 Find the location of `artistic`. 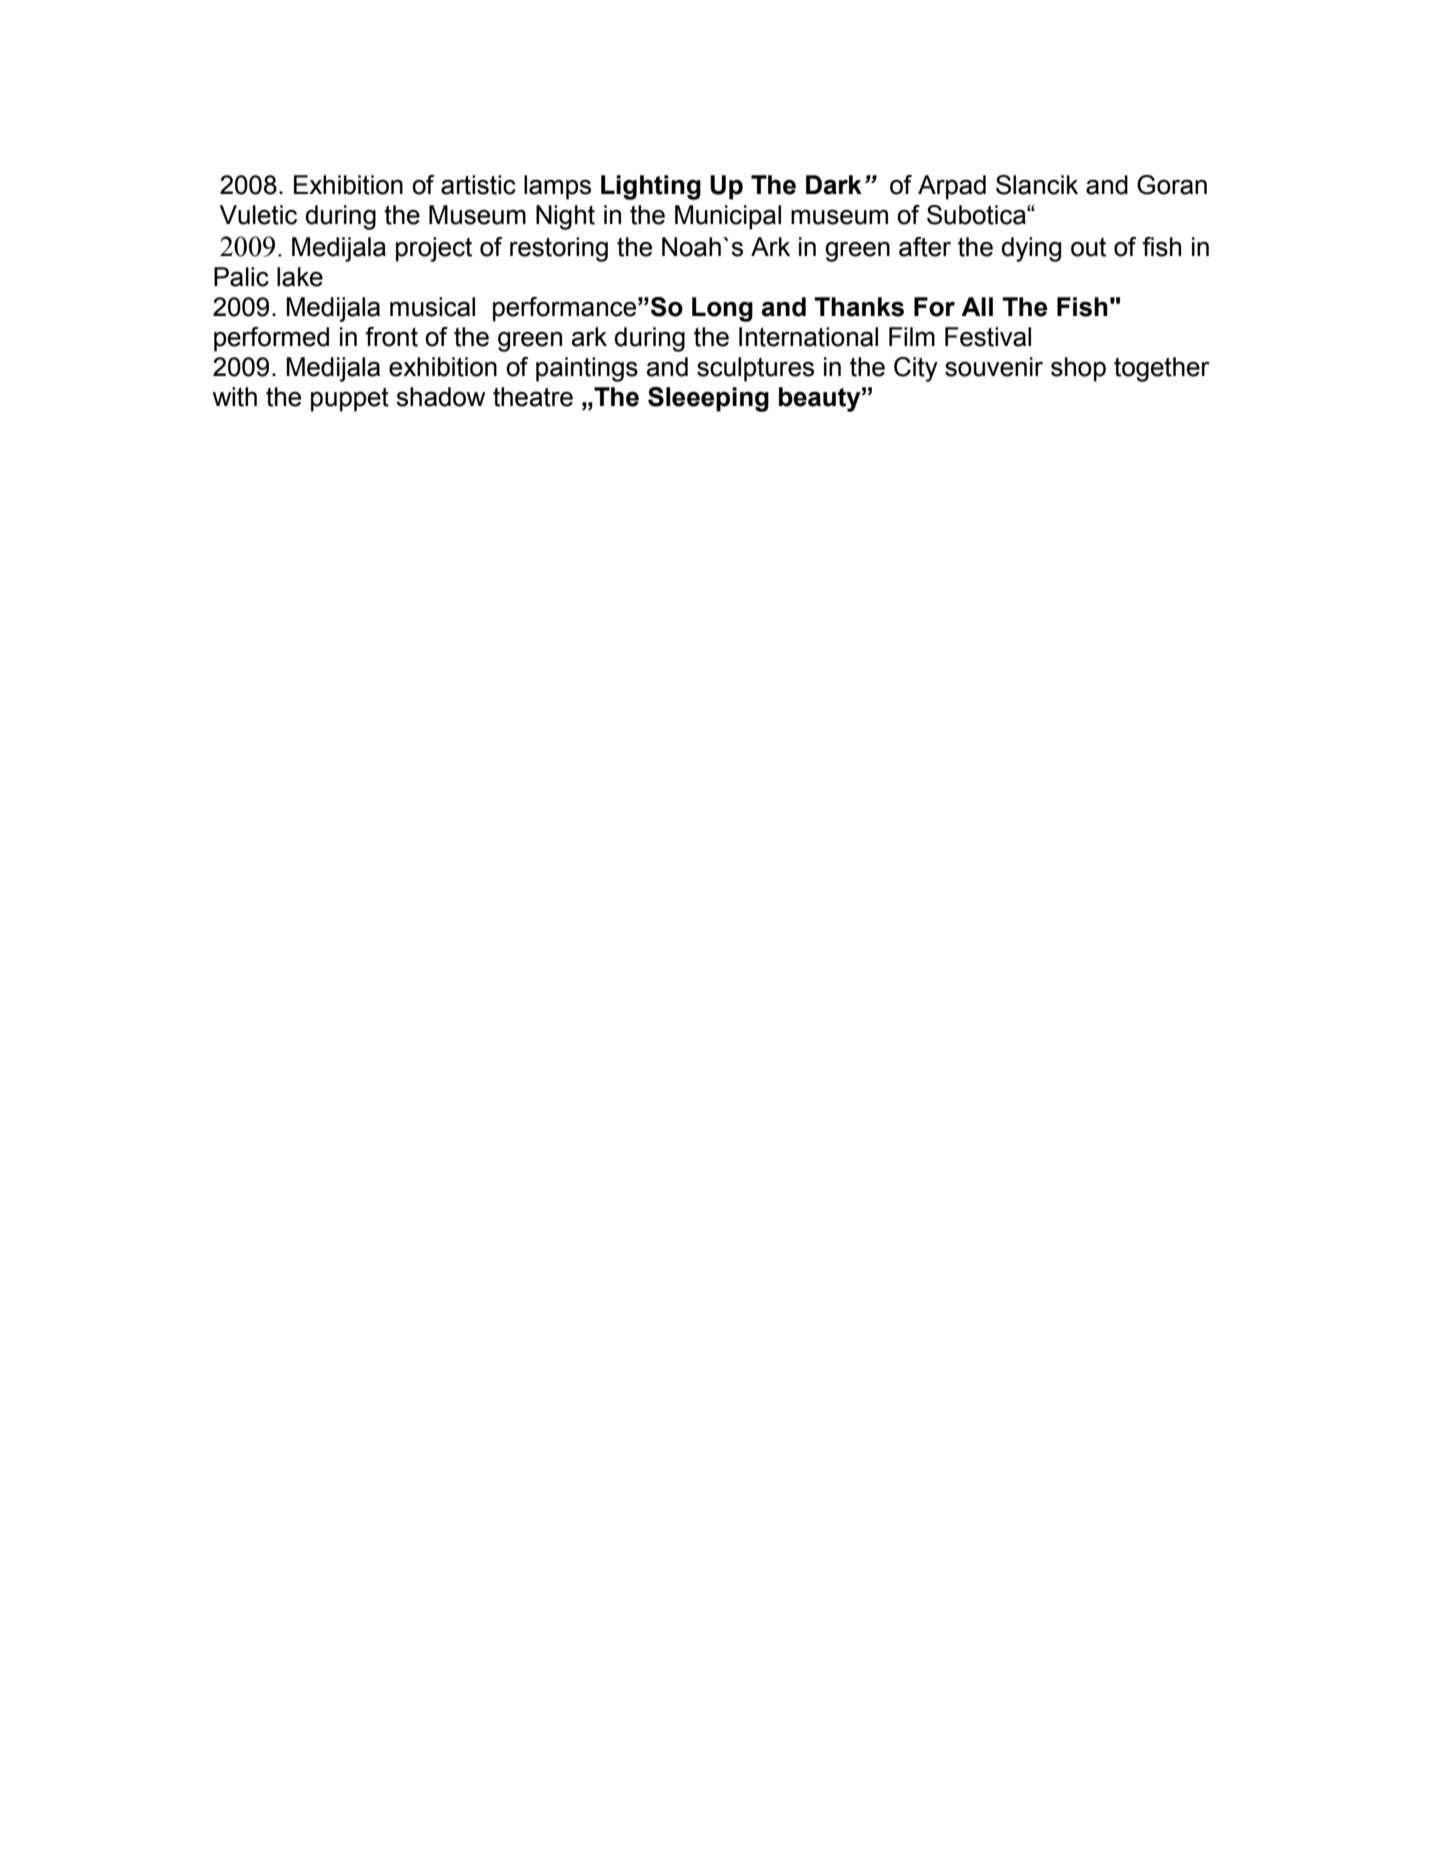

artistic is located at coordinates (478, 185).
